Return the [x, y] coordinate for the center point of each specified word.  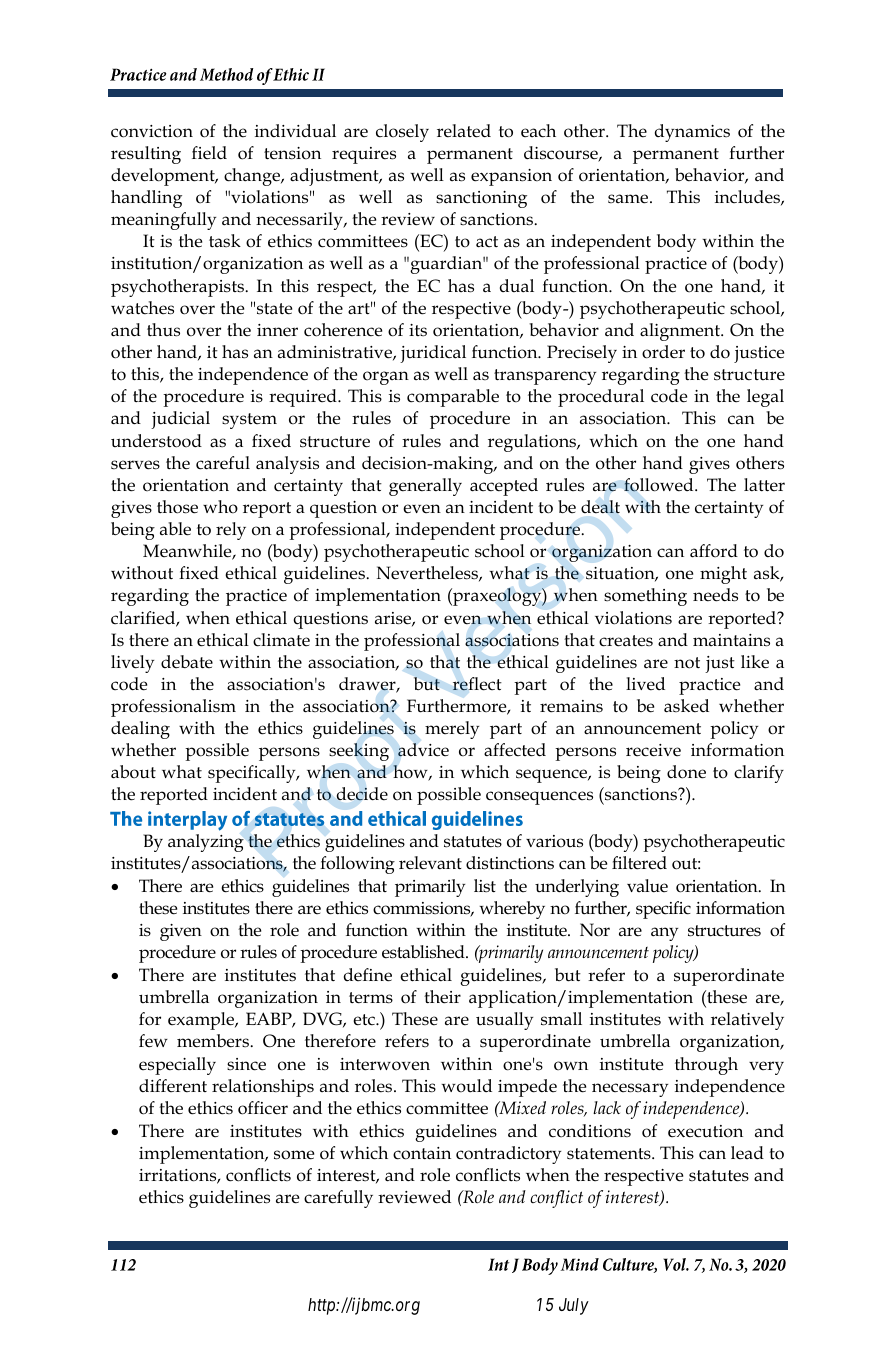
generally [425, 487]
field [209, 153]
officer [263, 1108]
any [664, 934]
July [574, 1306]
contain [422, 1153]
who [220, 507]
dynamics [692, 133]
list [485, 886]
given [181, 932]
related [464, 131]
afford [714, 551]
